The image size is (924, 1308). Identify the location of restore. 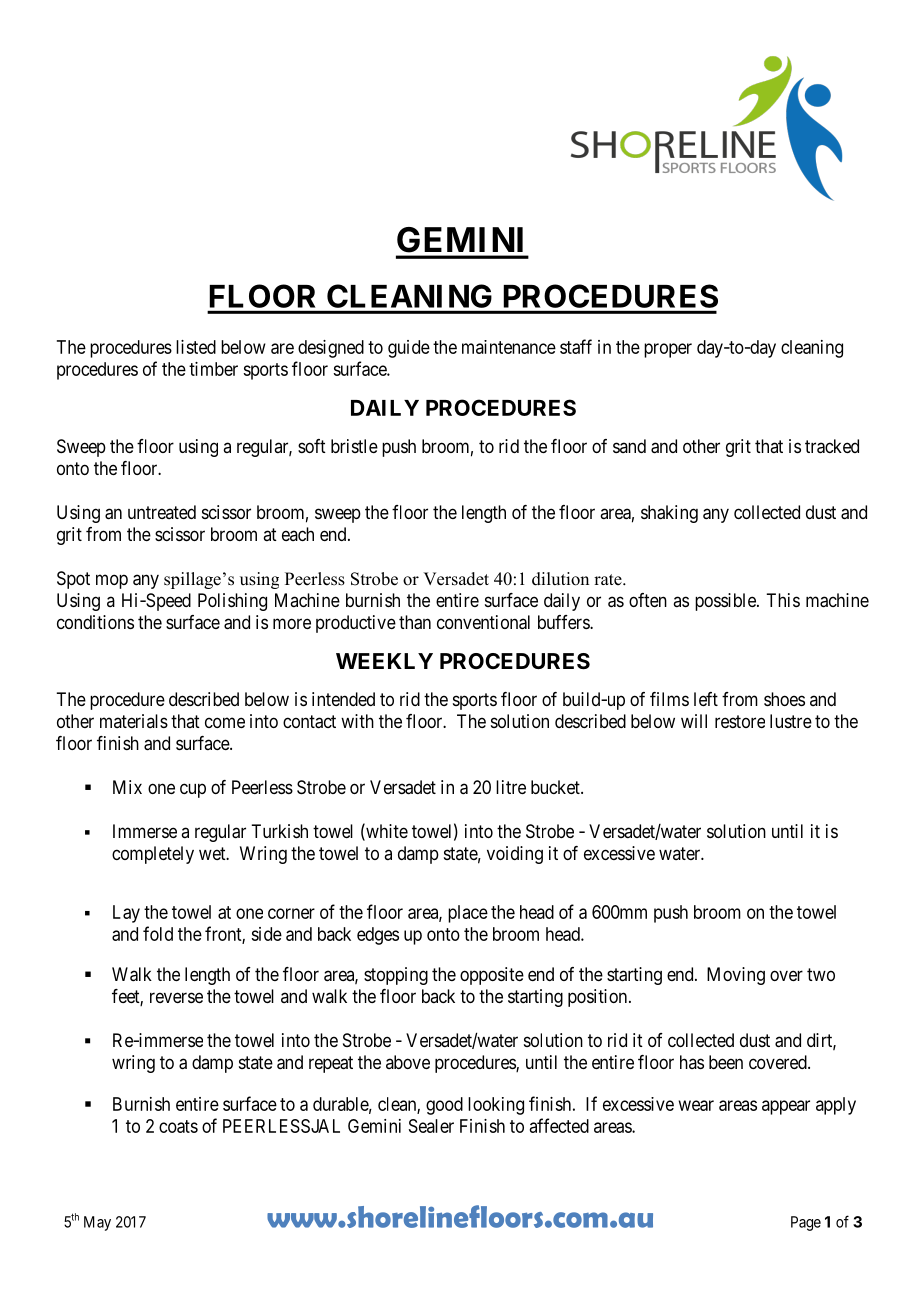
(740, 721).
